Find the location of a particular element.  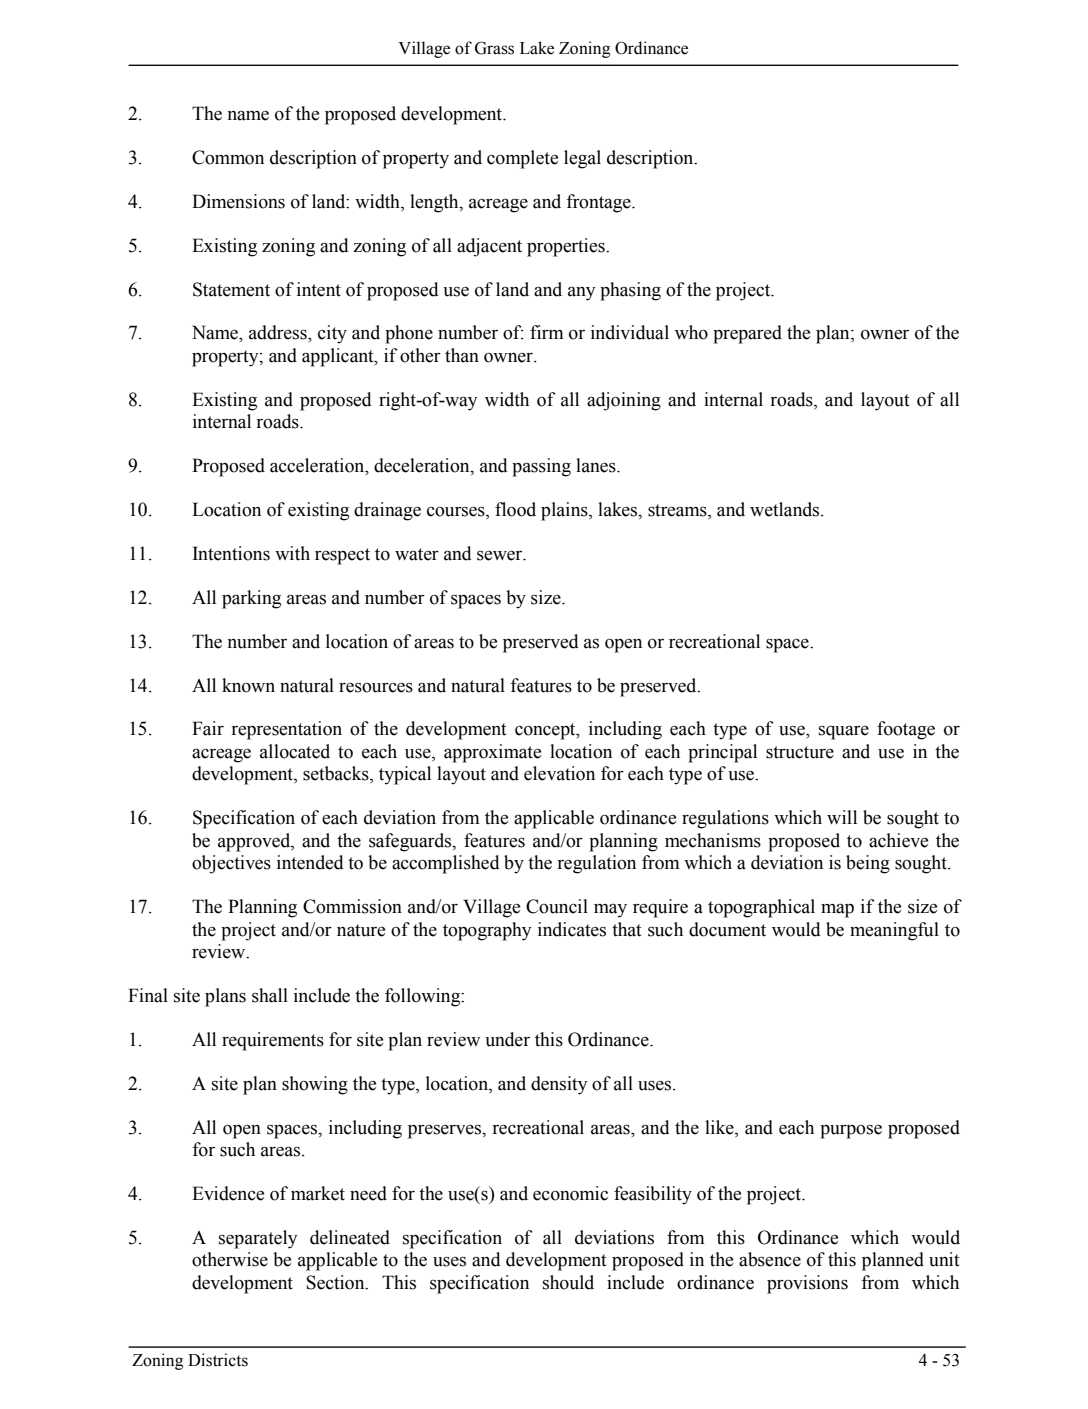

provisions is located at coordinates (807, 1284).
